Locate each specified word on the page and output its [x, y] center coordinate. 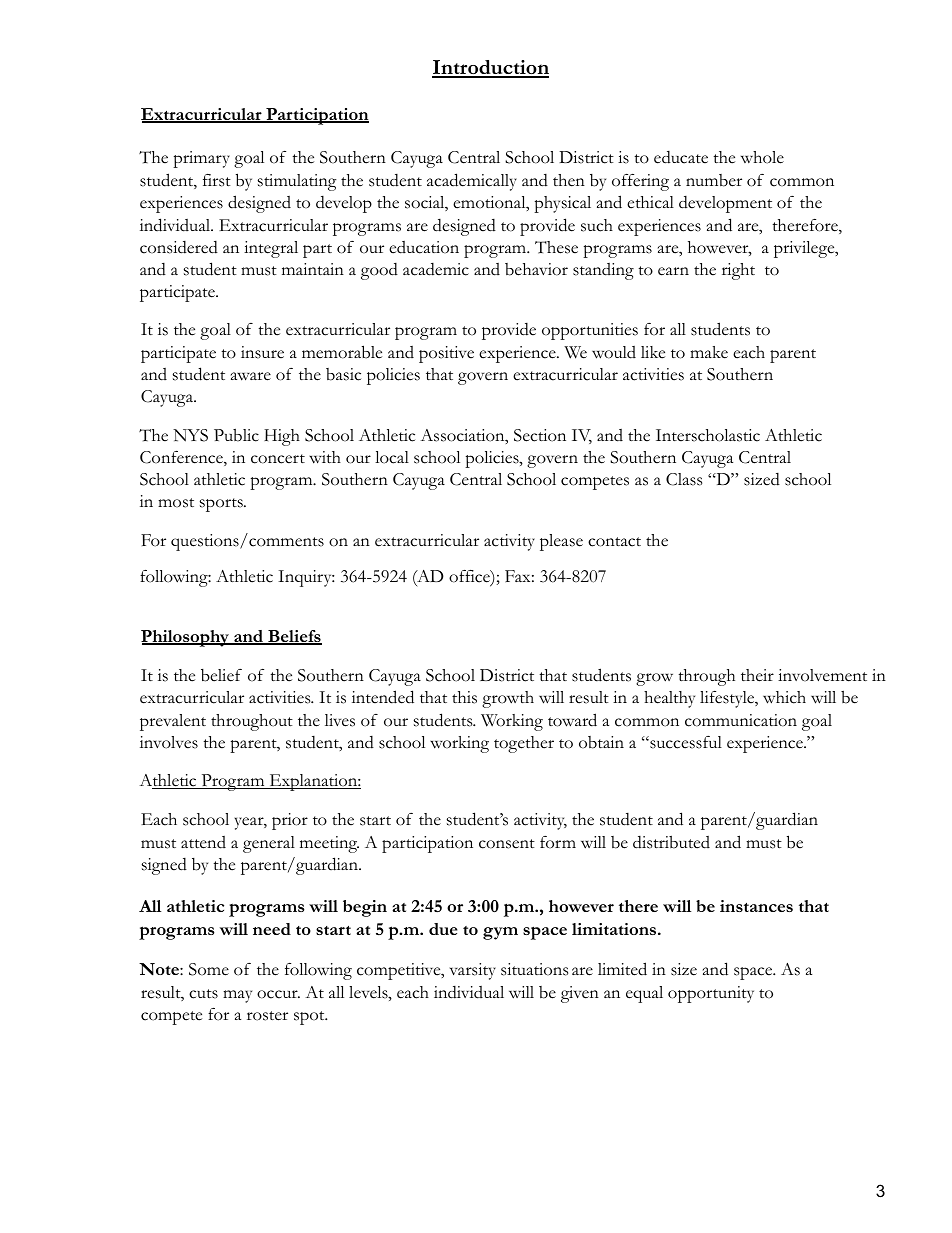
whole [762, 157]
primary [201, 159]
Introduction [490, 68]
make [709, 352]
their [757, 675]
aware [251, 376]
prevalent [173, 722]
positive [446, 354]
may [237, 996]
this [464, 697]
